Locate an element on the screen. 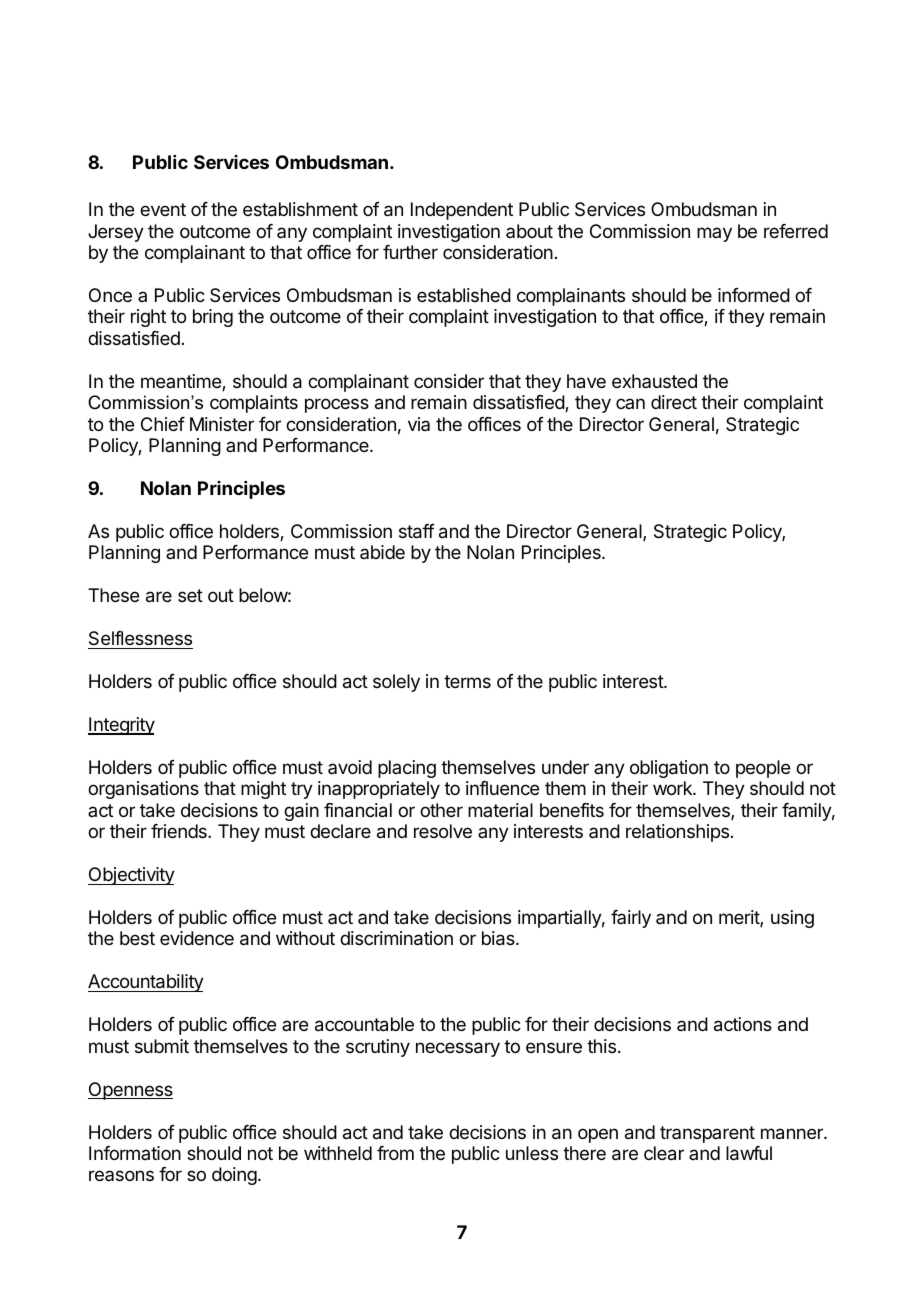  Integrity is located at coordinates (121, 726).
